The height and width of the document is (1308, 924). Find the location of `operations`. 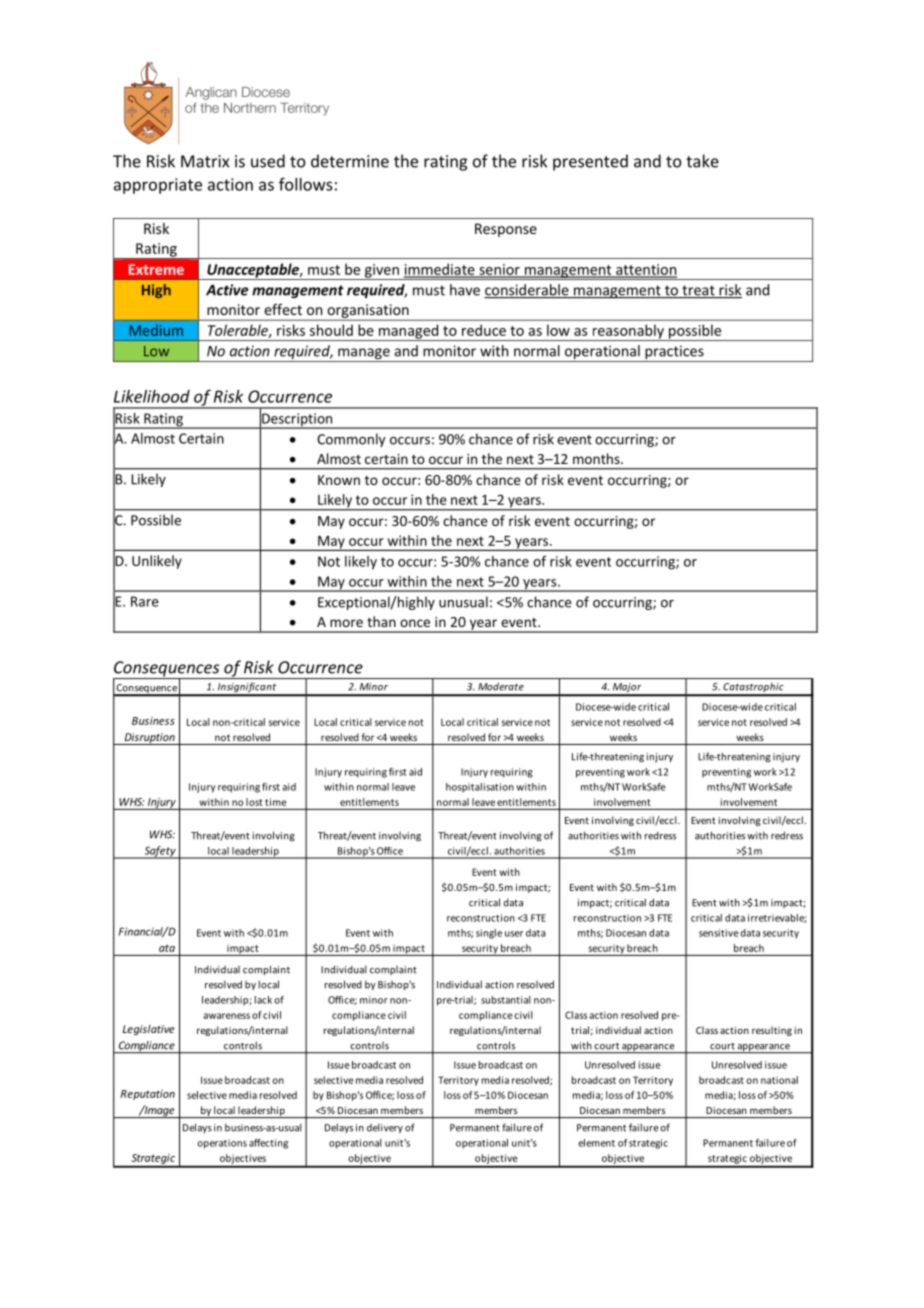

operations is located at coordinates (222, 1144).
